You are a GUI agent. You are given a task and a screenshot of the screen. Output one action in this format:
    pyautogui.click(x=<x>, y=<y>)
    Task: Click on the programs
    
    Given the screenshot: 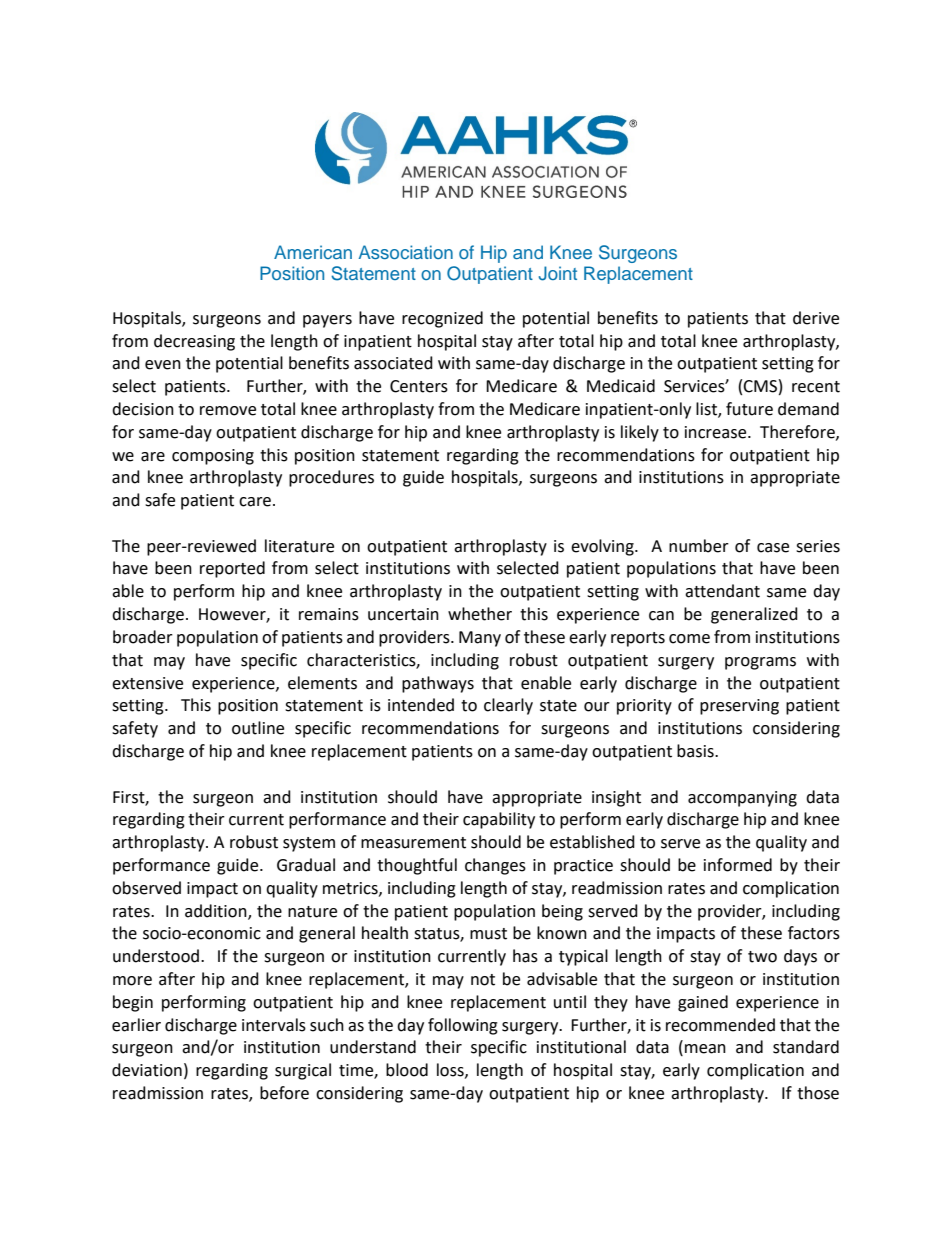 What is the action you would take?
    pyautogui.click(x=760, y=663)
